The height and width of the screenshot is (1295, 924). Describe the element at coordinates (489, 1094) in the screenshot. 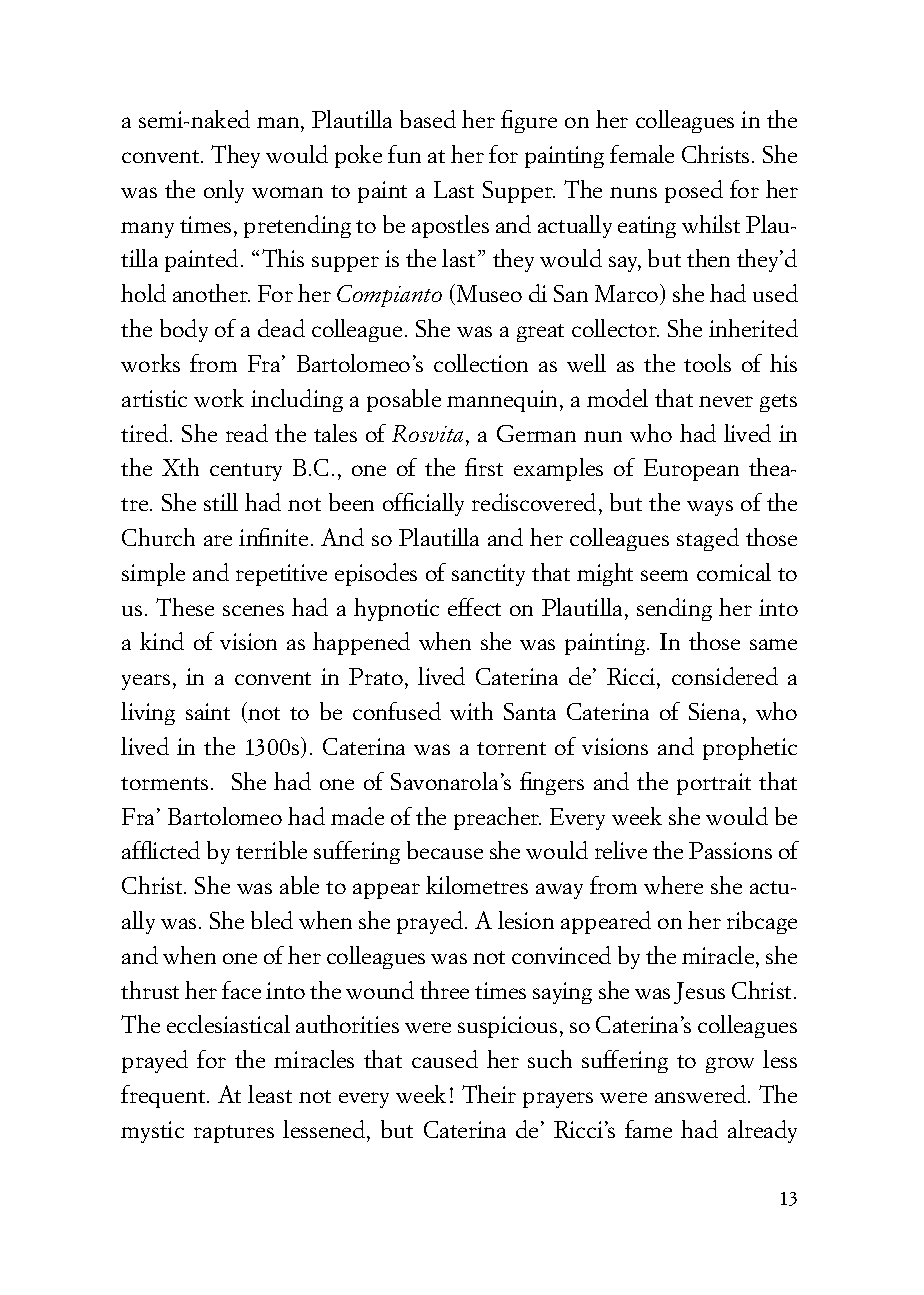

I see `Their` at that location.
